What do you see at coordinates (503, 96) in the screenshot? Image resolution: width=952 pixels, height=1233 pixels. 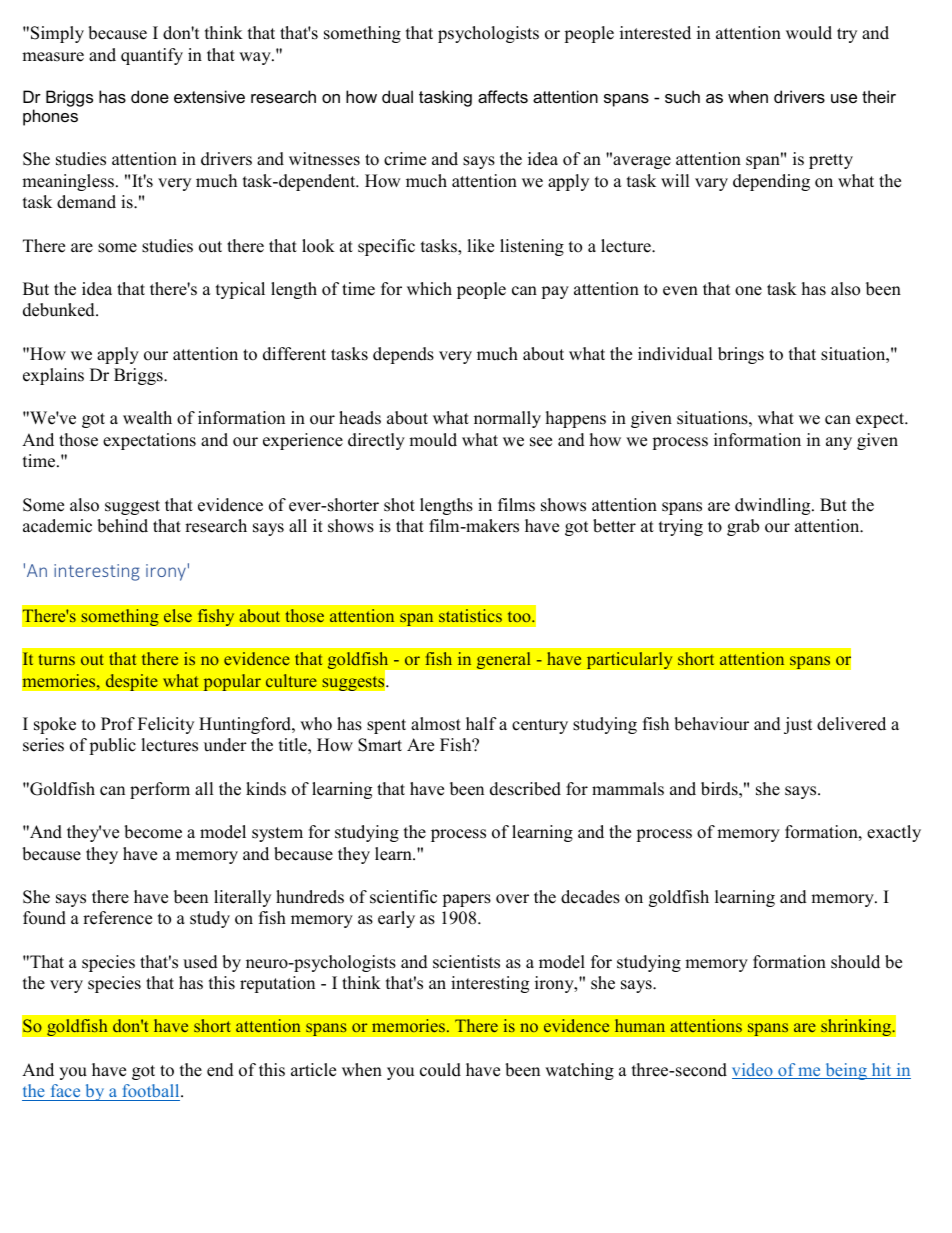 I see `affects` at bounding box center [503, 96].
